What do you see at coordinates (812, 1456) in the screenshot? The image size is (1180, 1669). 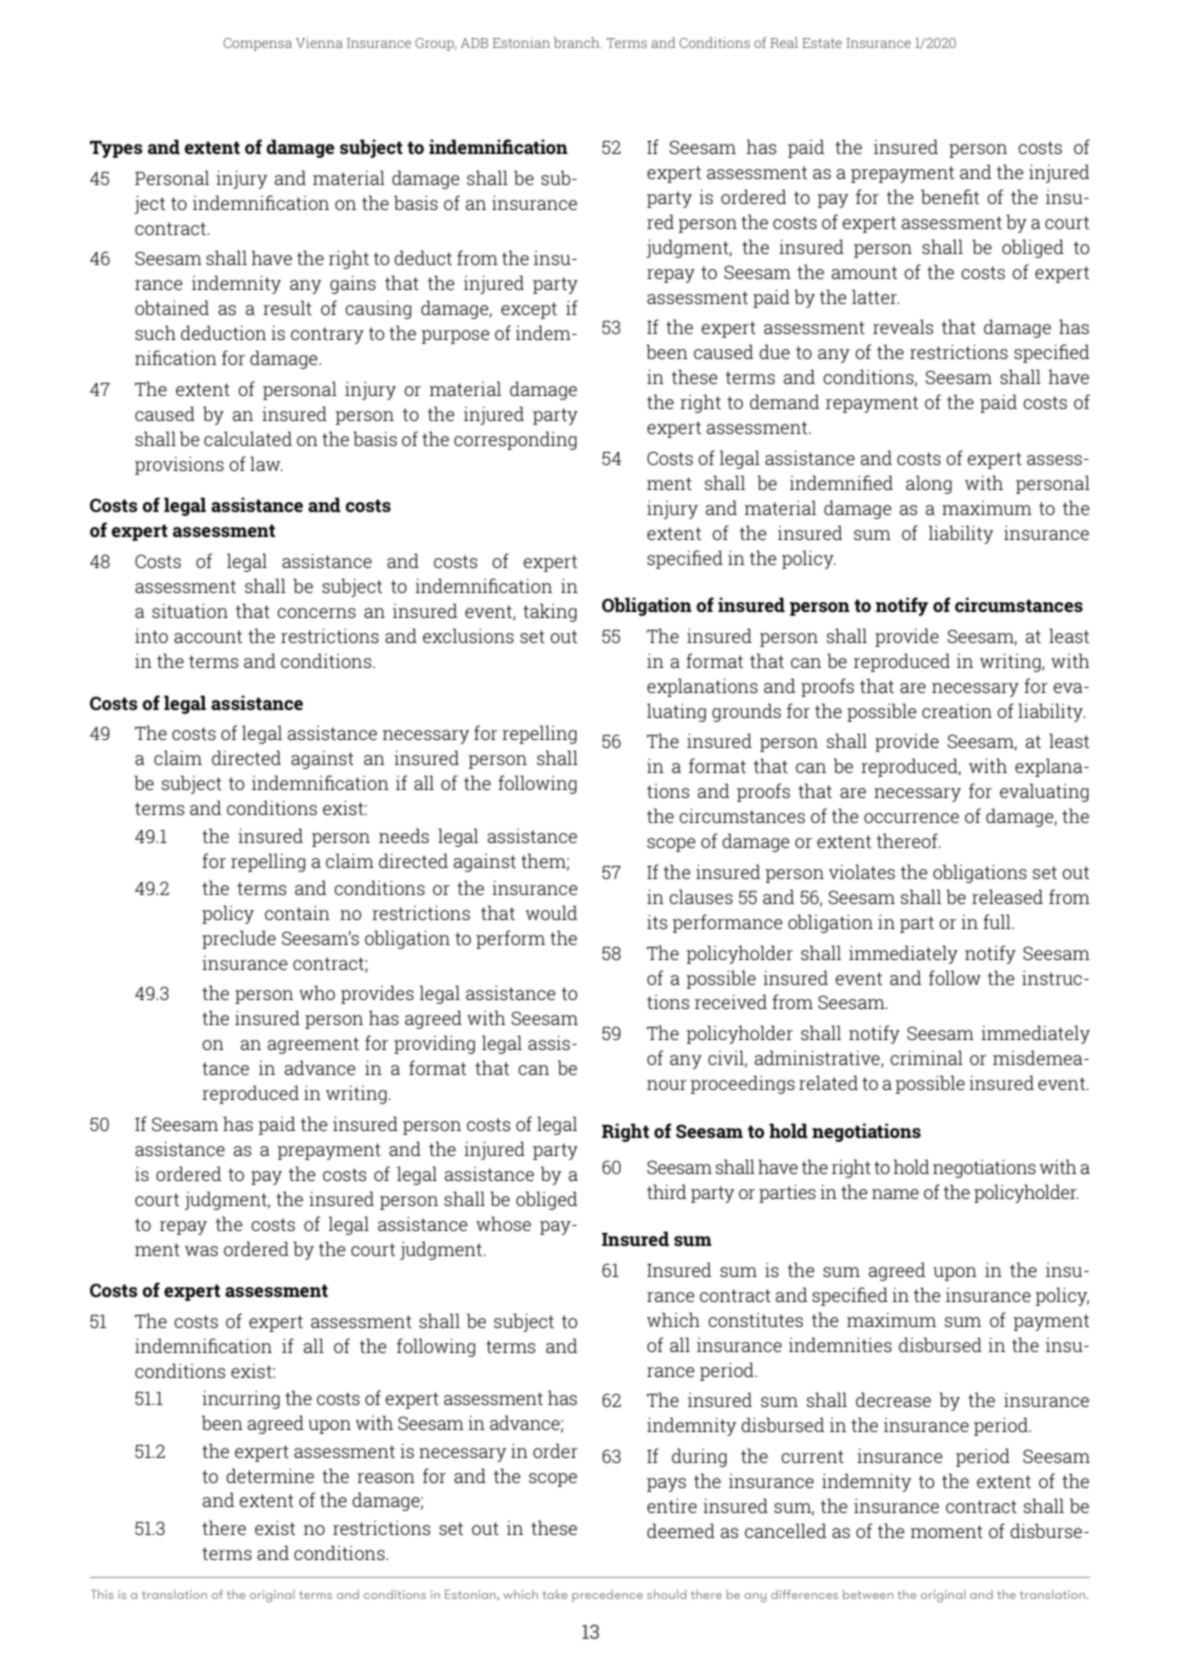 I see `current` at bounding box center [812, 1456].
